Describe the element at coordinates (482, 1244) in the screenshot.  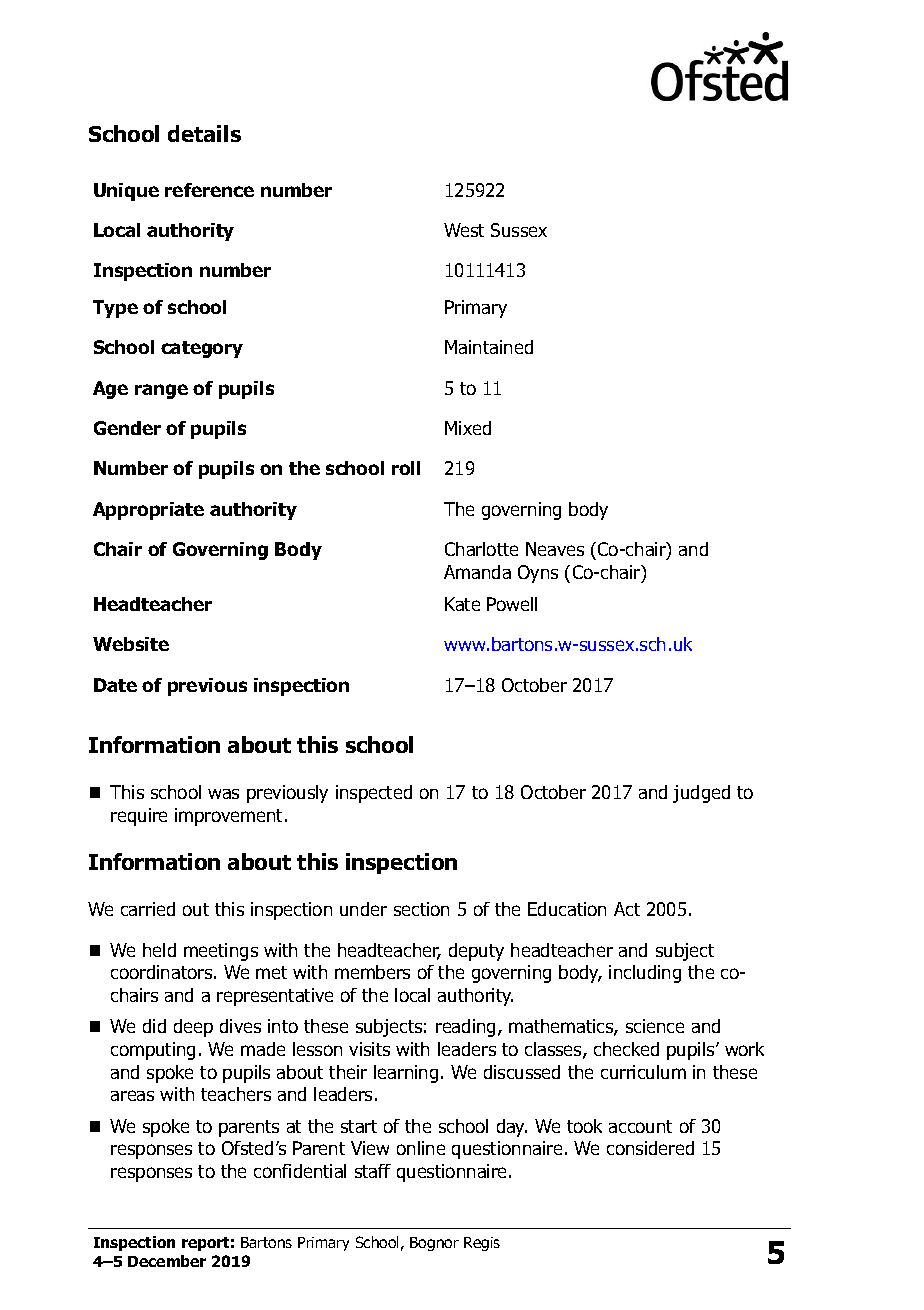
I see `Regis` at that location.
